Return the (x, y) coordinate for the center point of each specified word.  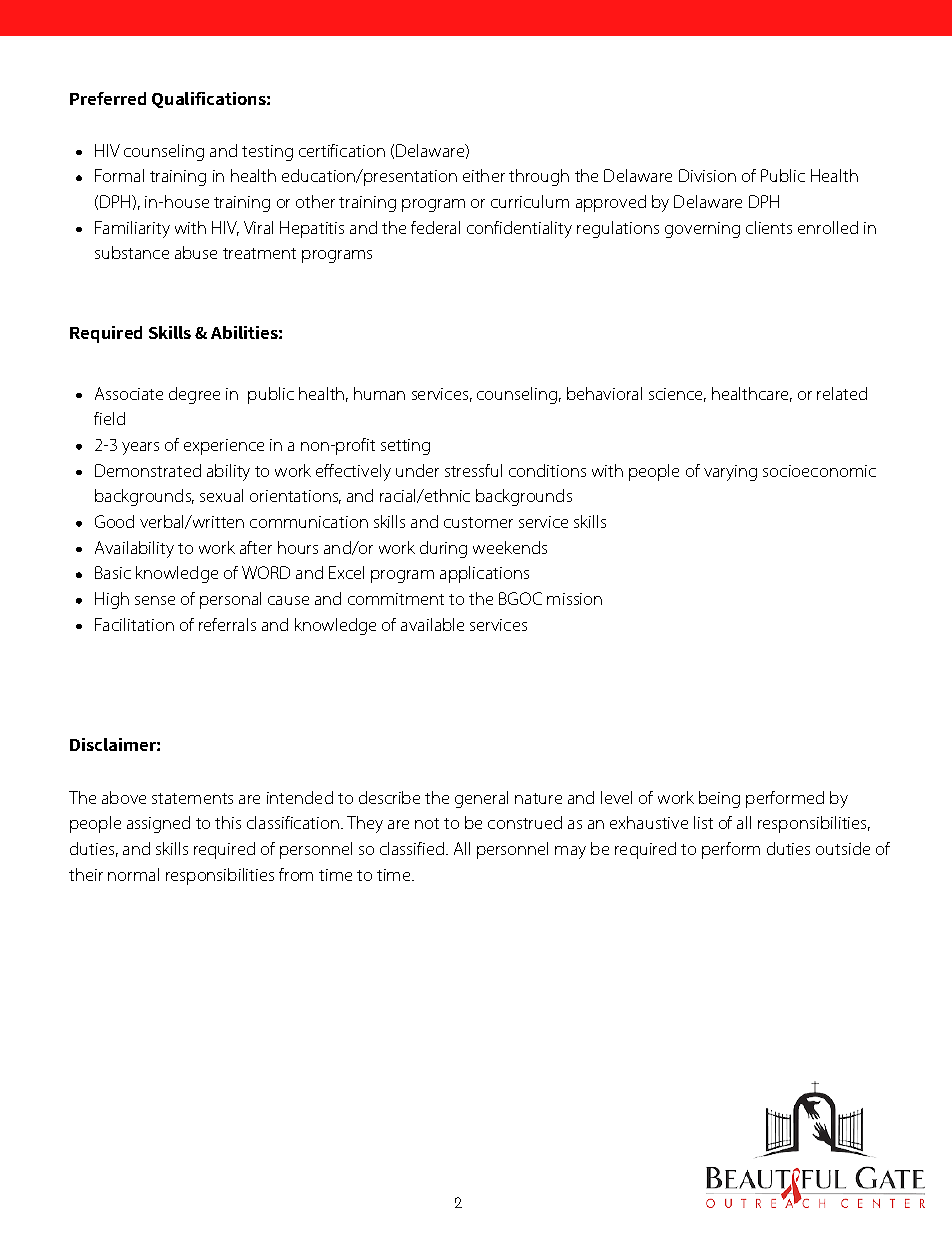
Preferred (108, 98)
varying (730, 473)
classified (413, 848)
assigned (158, 824)
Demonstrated (148, 470)
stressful (473, 470)
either (484, 175)
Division (707, 175)
